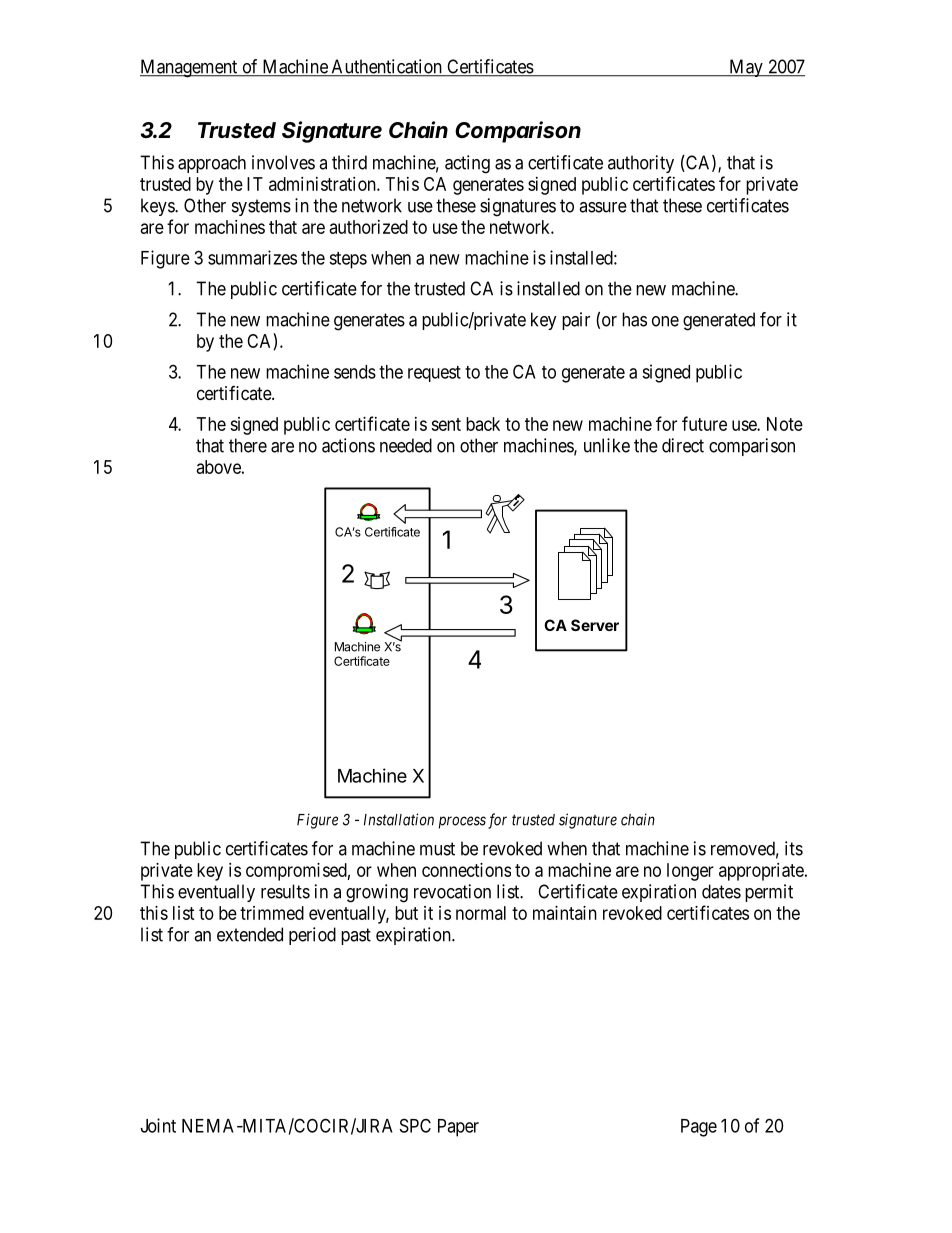 The height and width of the screenshot is (1233, 952). Describe the element at coordinates (458, 1128) in the screenshot. I see `Paper` at that location.
